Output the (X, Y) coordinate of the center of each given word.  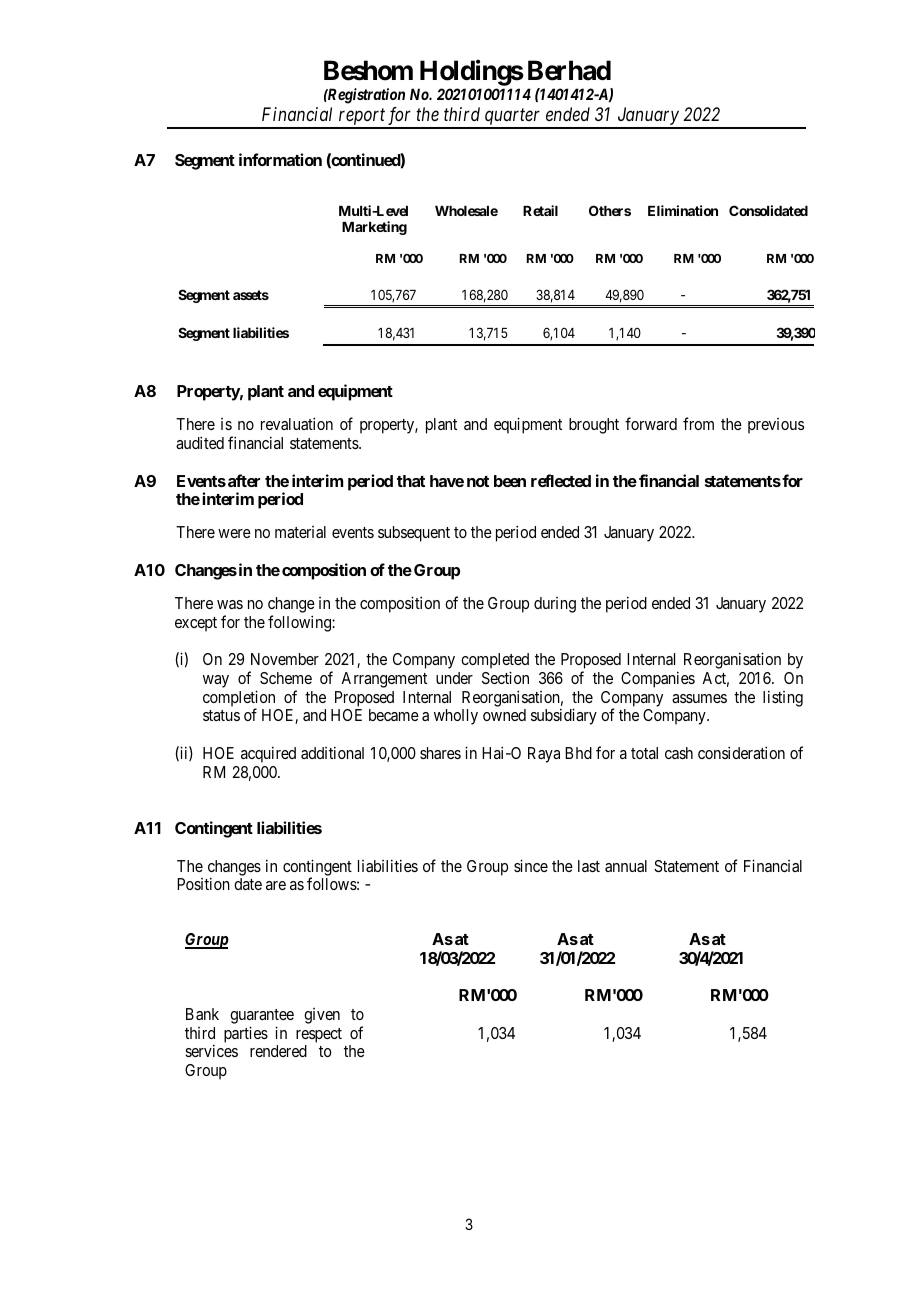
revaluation (297, 423)
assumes (699, 698)
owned (504, 715)
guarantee (262, 1016)
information (280, 159)
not (478, 481)
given (322, 1016)
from (698, 423)
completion (239, 699)
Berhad (569, 70)
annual (626, 866)
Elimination (683, 210)
